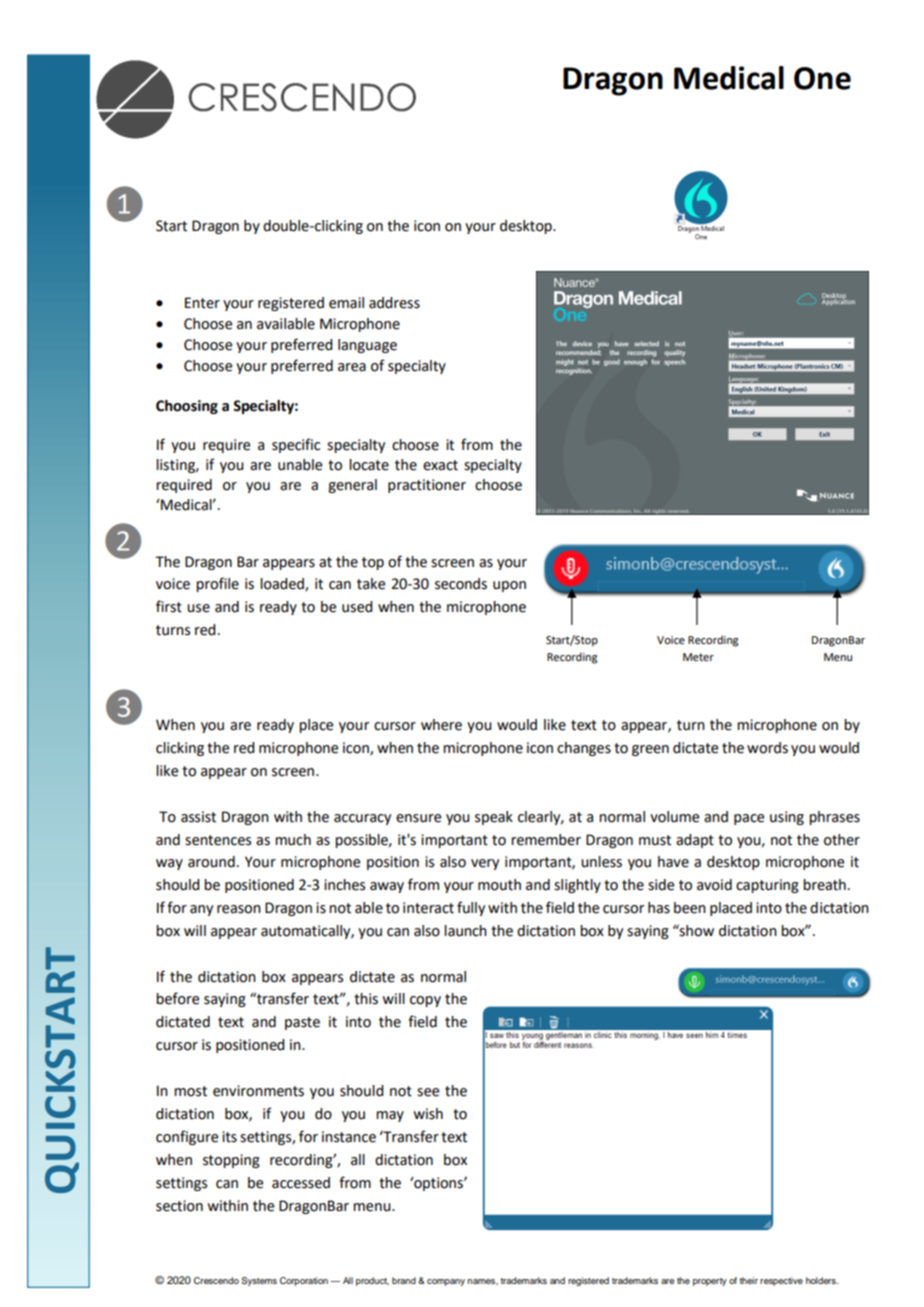 The image size is (924, 1307). I want to click on capturing, so click(767, 886).
